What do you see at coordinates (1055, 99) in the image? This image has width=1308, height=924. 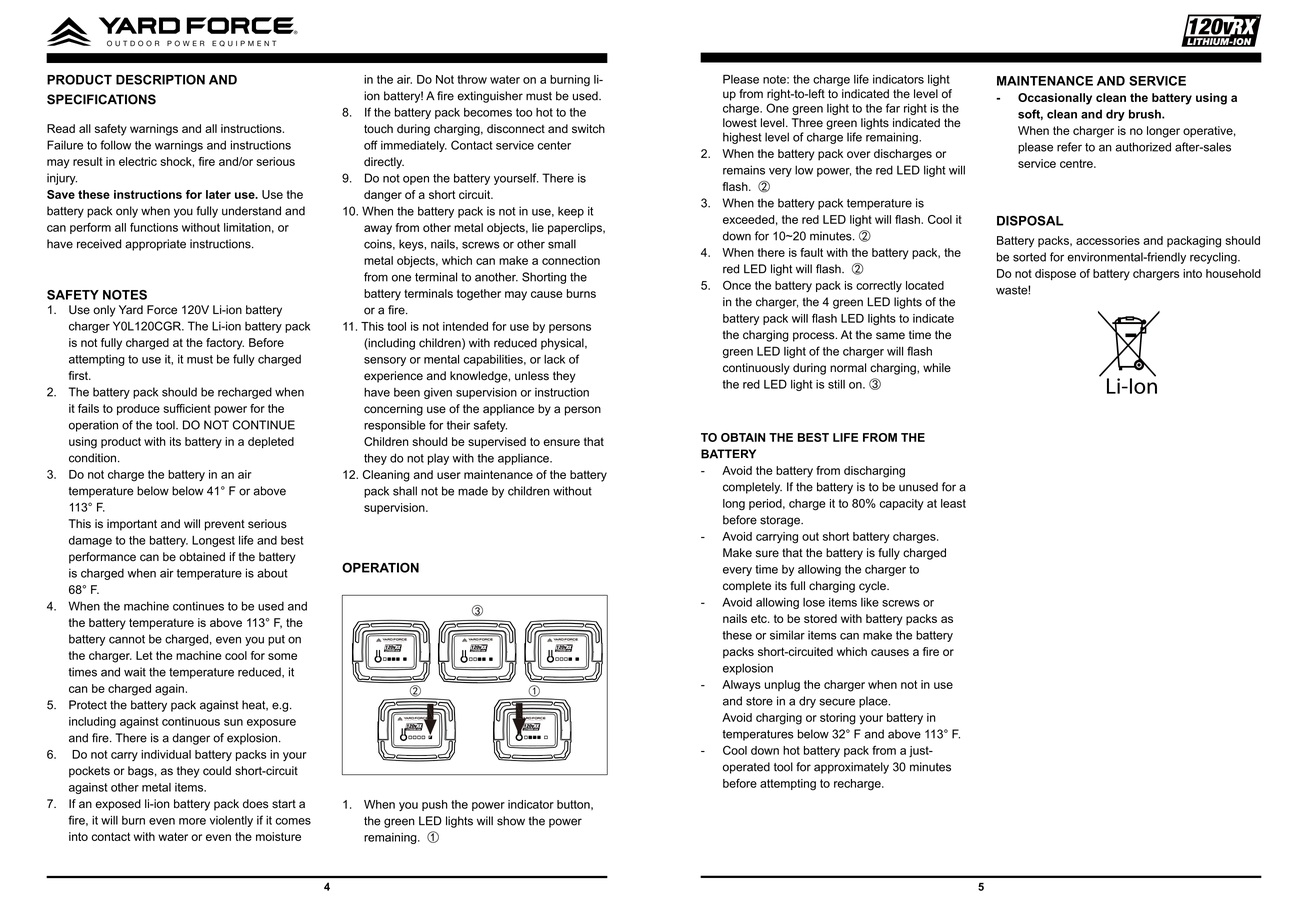 I see `Occasionally` at bounding box center [1055, 99].
